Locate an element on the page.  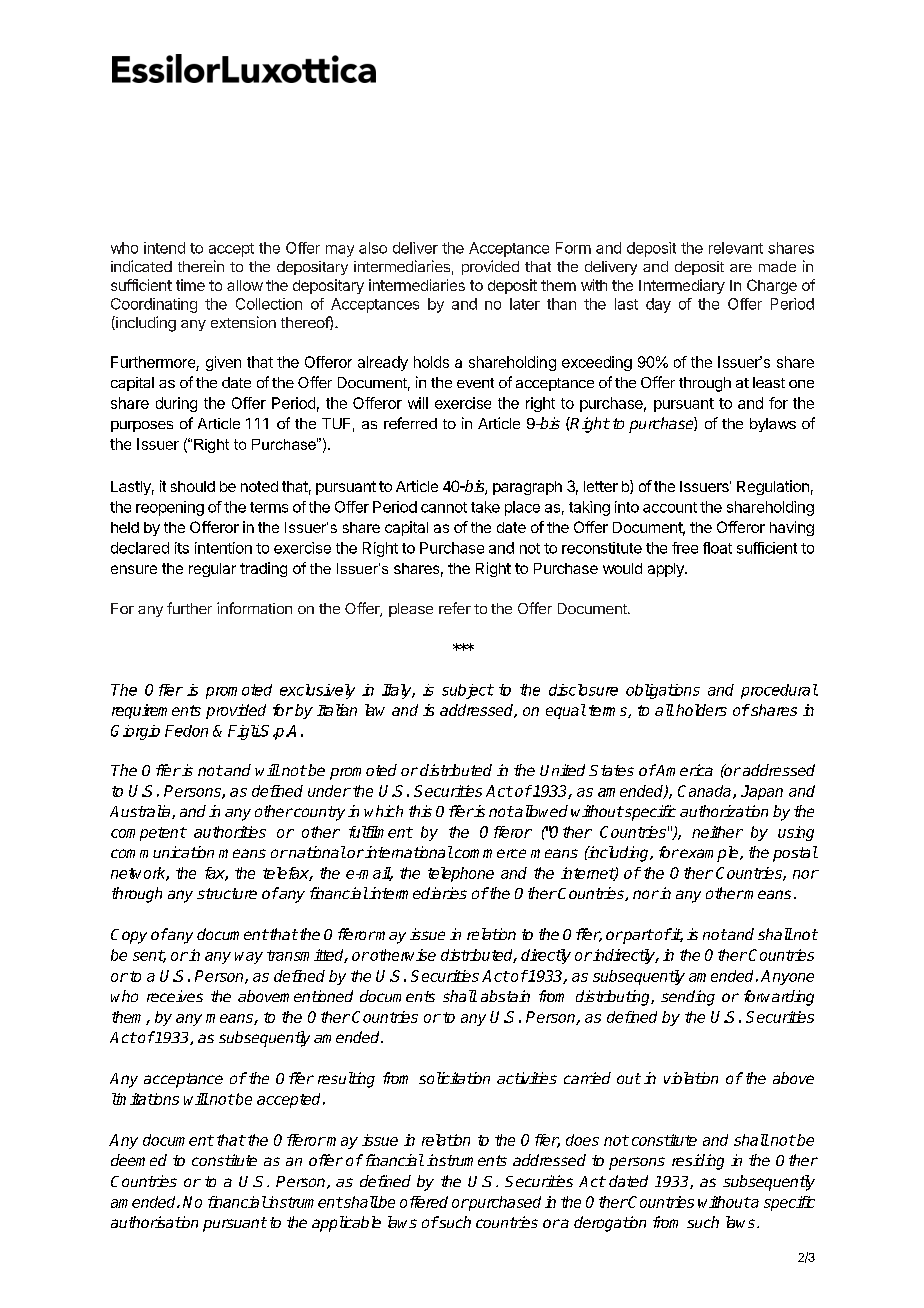
authorisation is located at coordinates (154, 1222).
